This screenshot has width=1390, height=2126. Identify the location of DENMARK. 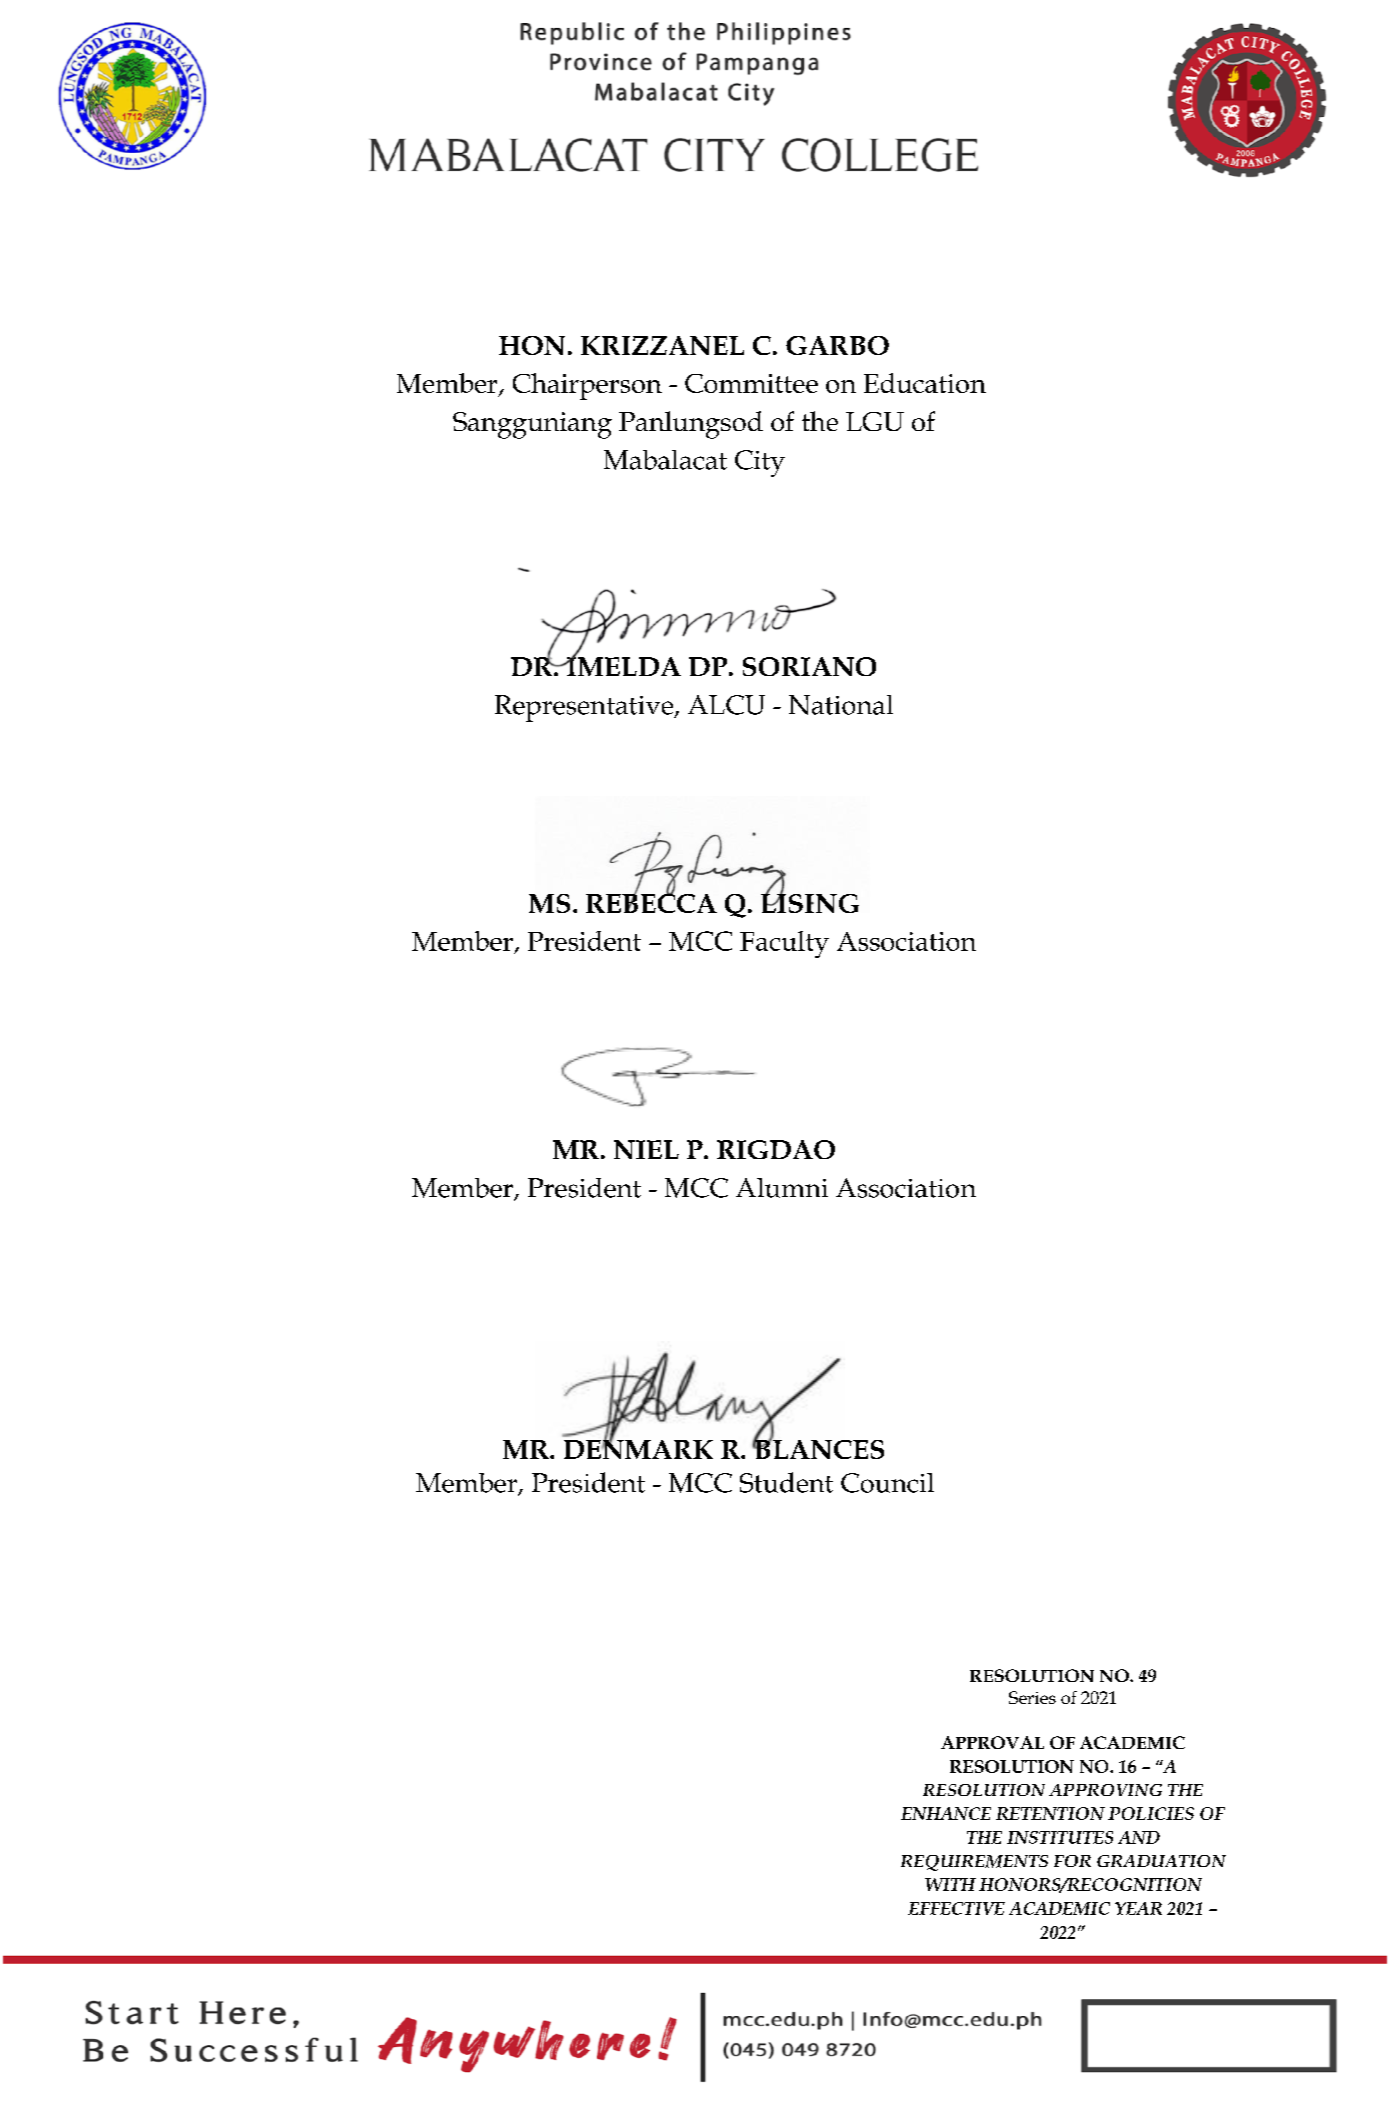
(638, 1448).
